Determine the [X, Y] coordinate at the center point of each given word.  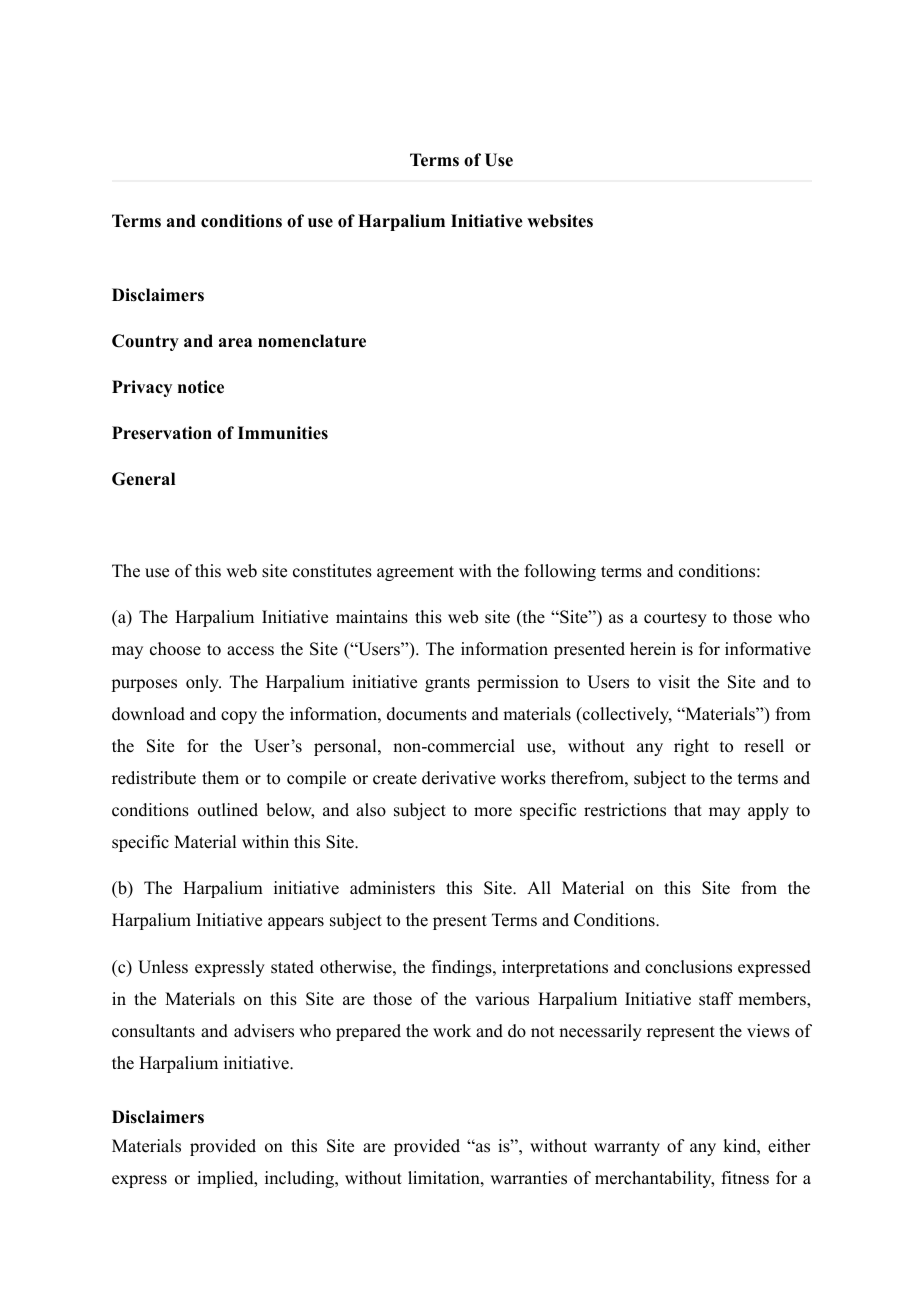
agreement [415, 573]
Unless [163, 967]
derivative [459, 778]
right [691, 747]
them [220, 778]
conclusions [688, 967]
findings [463, 968]
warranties [528, 1178]
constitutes [332, 571]
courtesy [675, 619]
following [560, 572]
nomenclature [312, 341]
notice [201, 387]
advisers [264, 1031]
